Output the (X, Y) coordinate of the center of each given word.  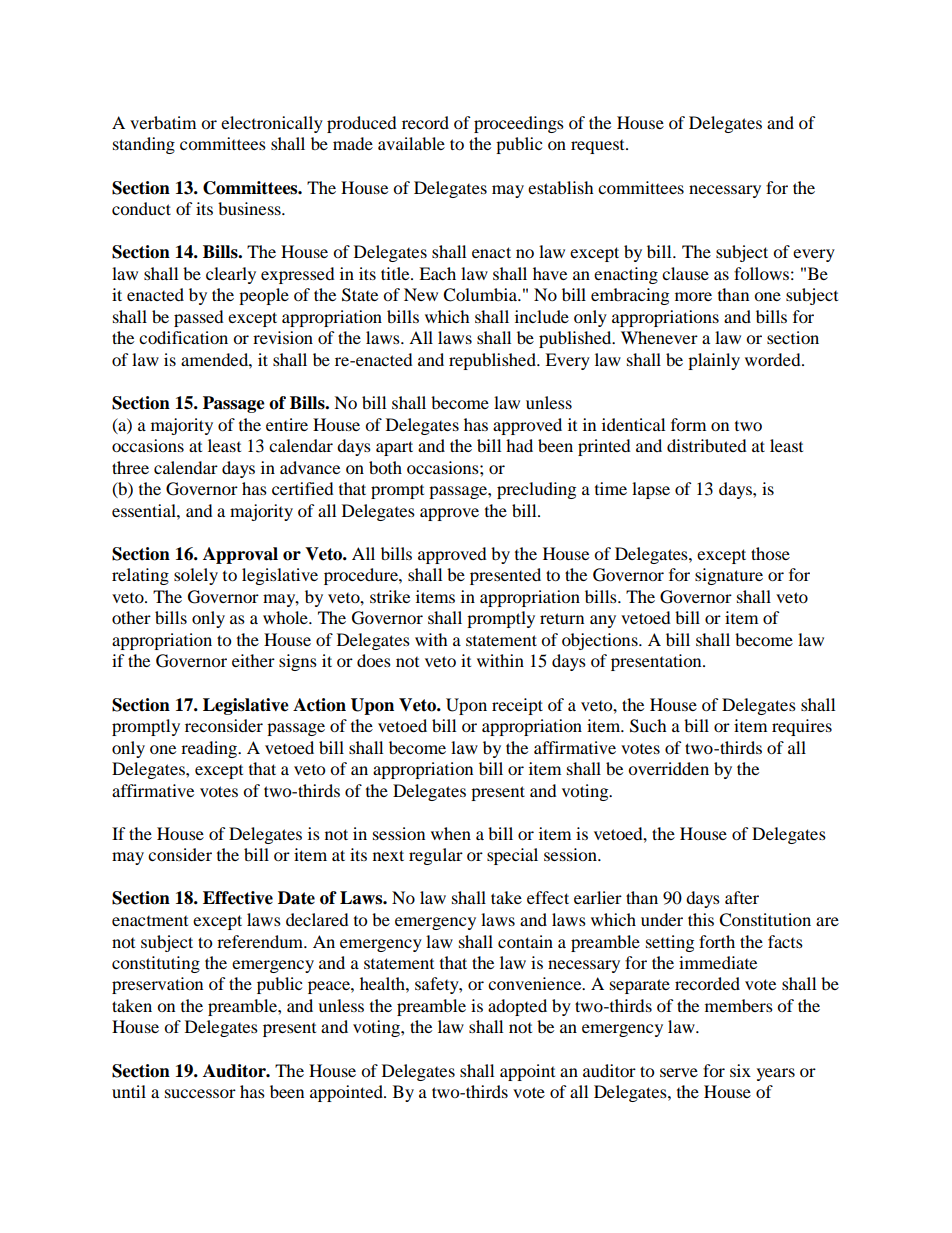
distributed (707, 445)
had (519, 445)
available (411, 143)
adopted (517, 1007)
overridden (668, 768)
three (130, 467)
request (599, 147)
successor (200, 1093)
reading (210, 749)
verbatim (163, 122)
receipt (517, 706)
